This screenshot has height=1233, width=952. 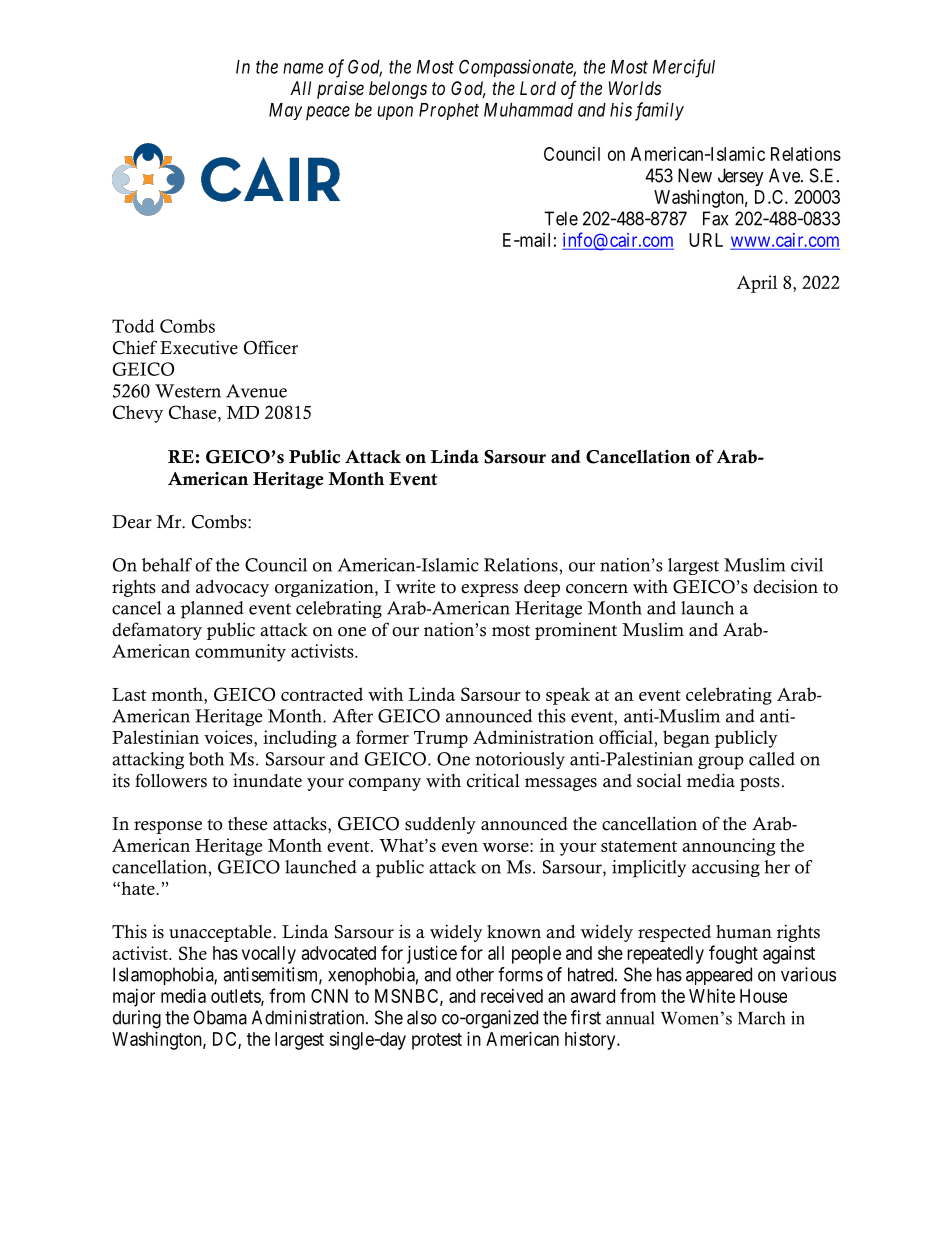 What do you see at coordinates (684, 68) in the screenshot?
I see `Merciful` at bounding box center [684, 68].
